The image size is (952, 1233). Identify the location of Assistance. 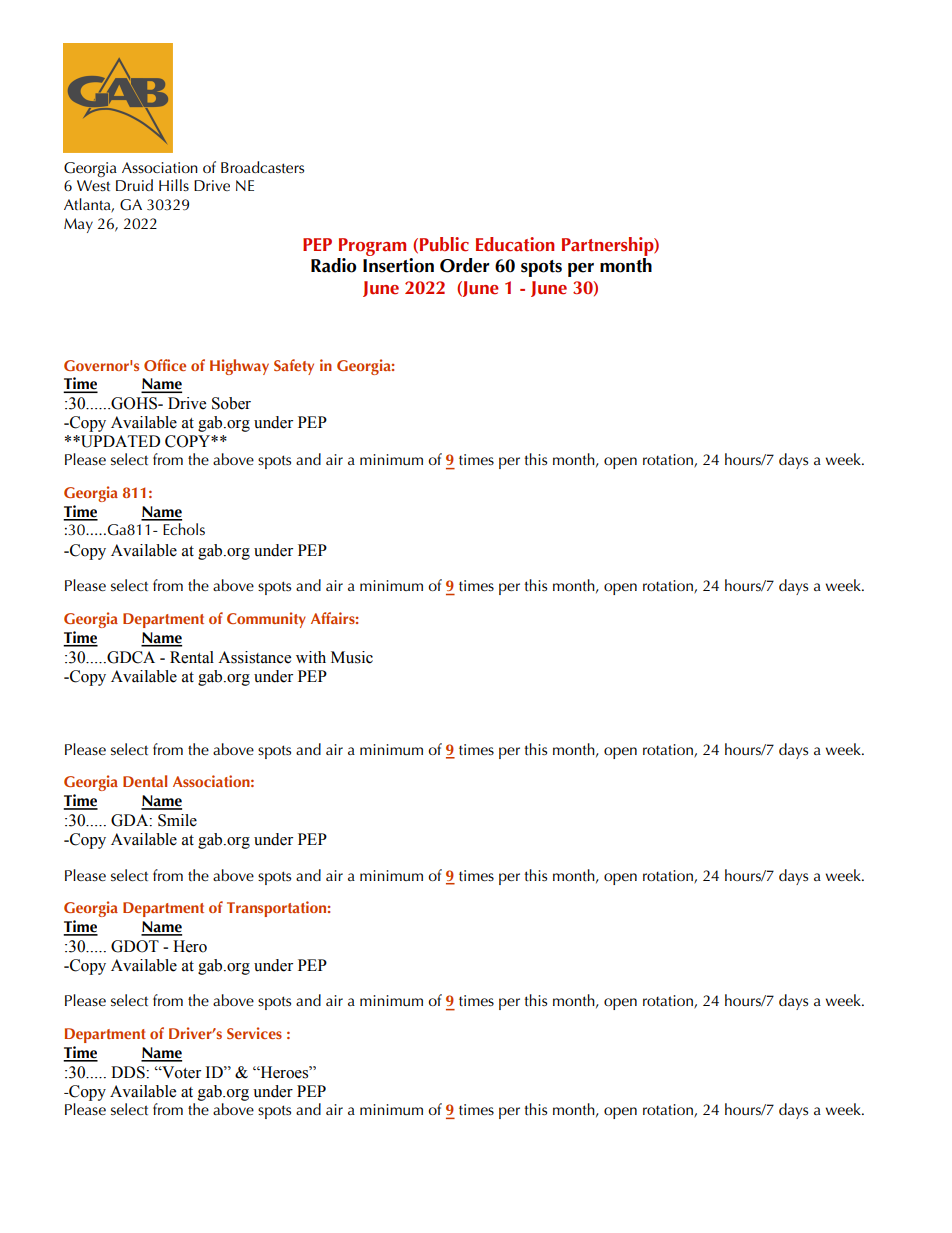
(254, 657).
